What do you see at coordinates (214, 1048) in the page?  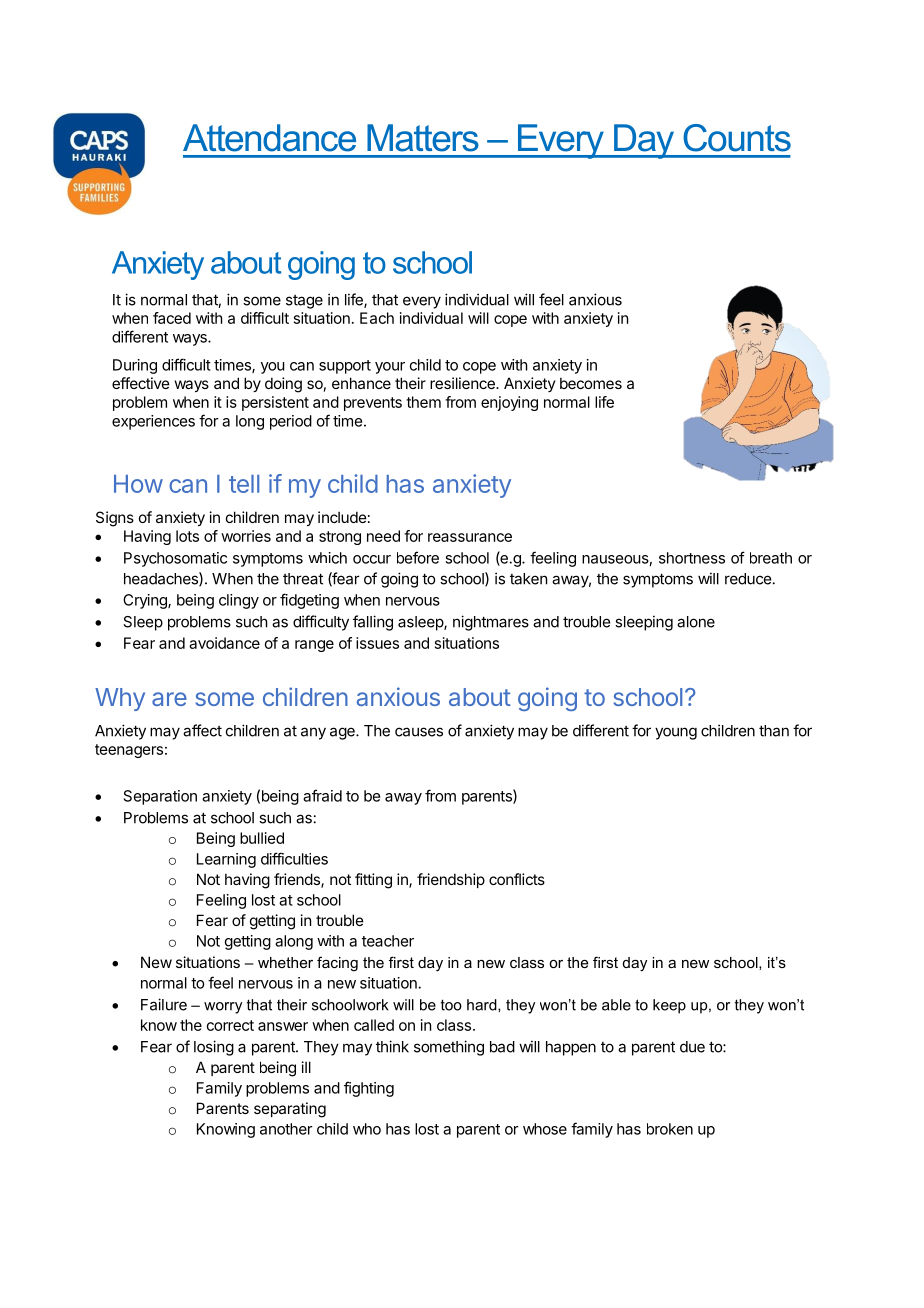 I see `losing` at bounding box center [214, 1048].
